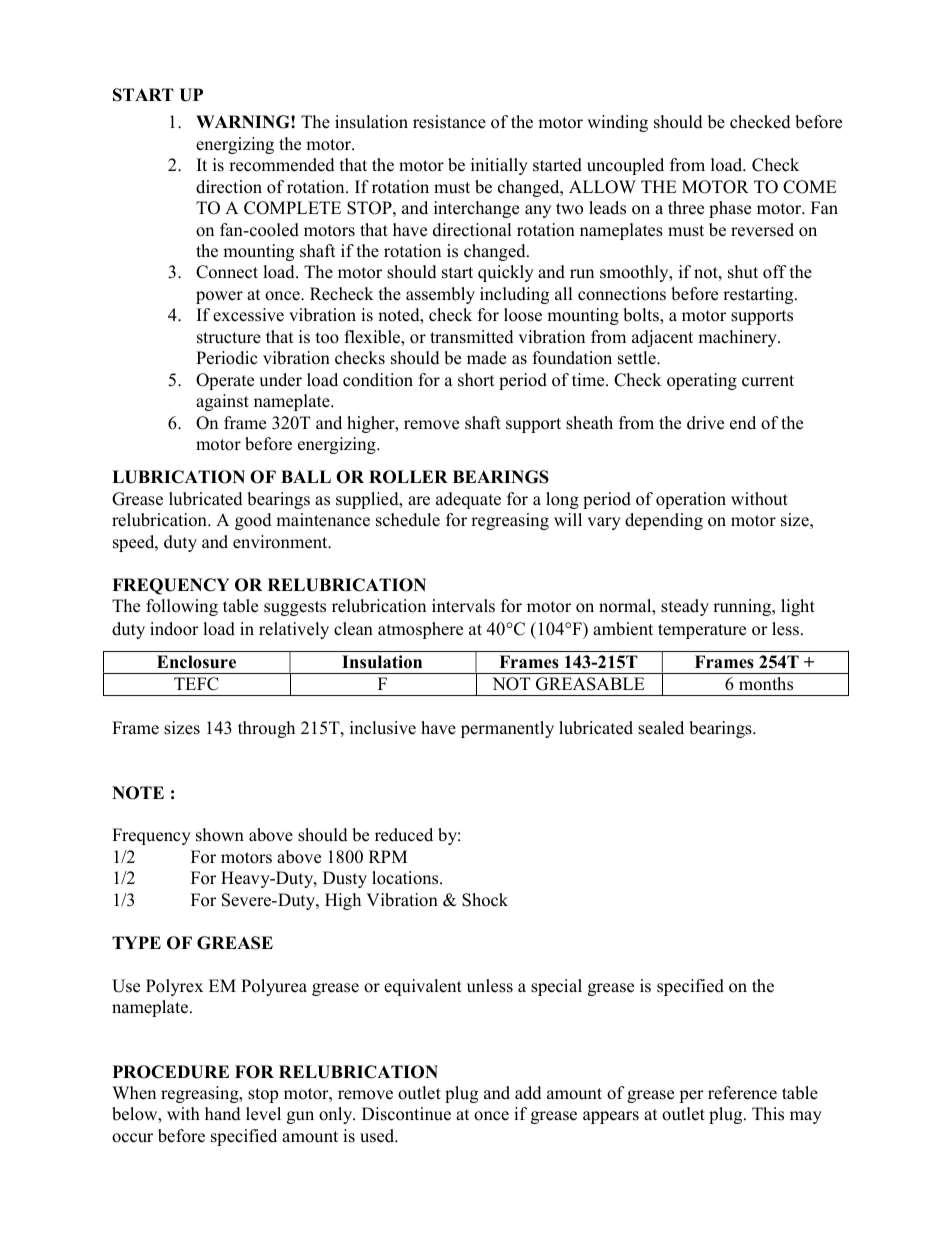 This screenshot has height=1233, width=952. What do you see at coordinates (282, 165) in the screenshot?
I see `recommended` at bounding box center [282, 165].
